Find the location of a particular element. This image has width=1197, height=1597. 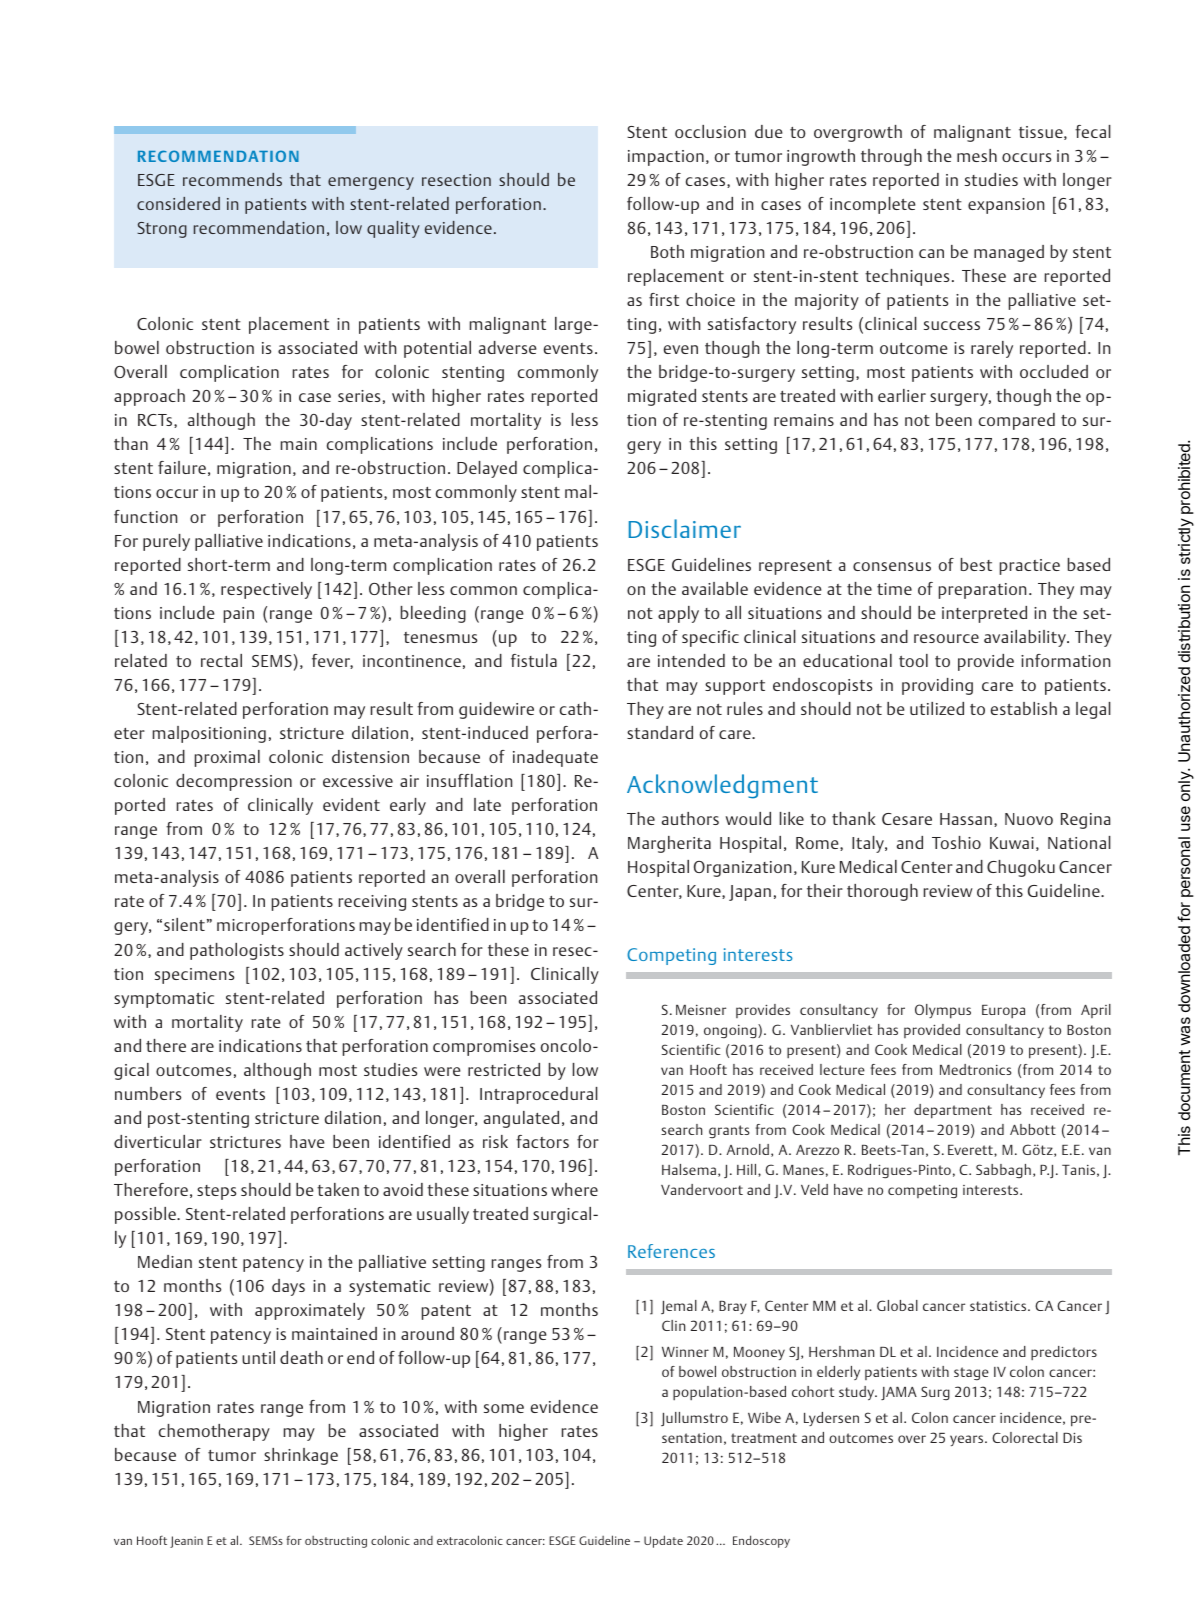

Margherita is located at coordinates (669, 844).
